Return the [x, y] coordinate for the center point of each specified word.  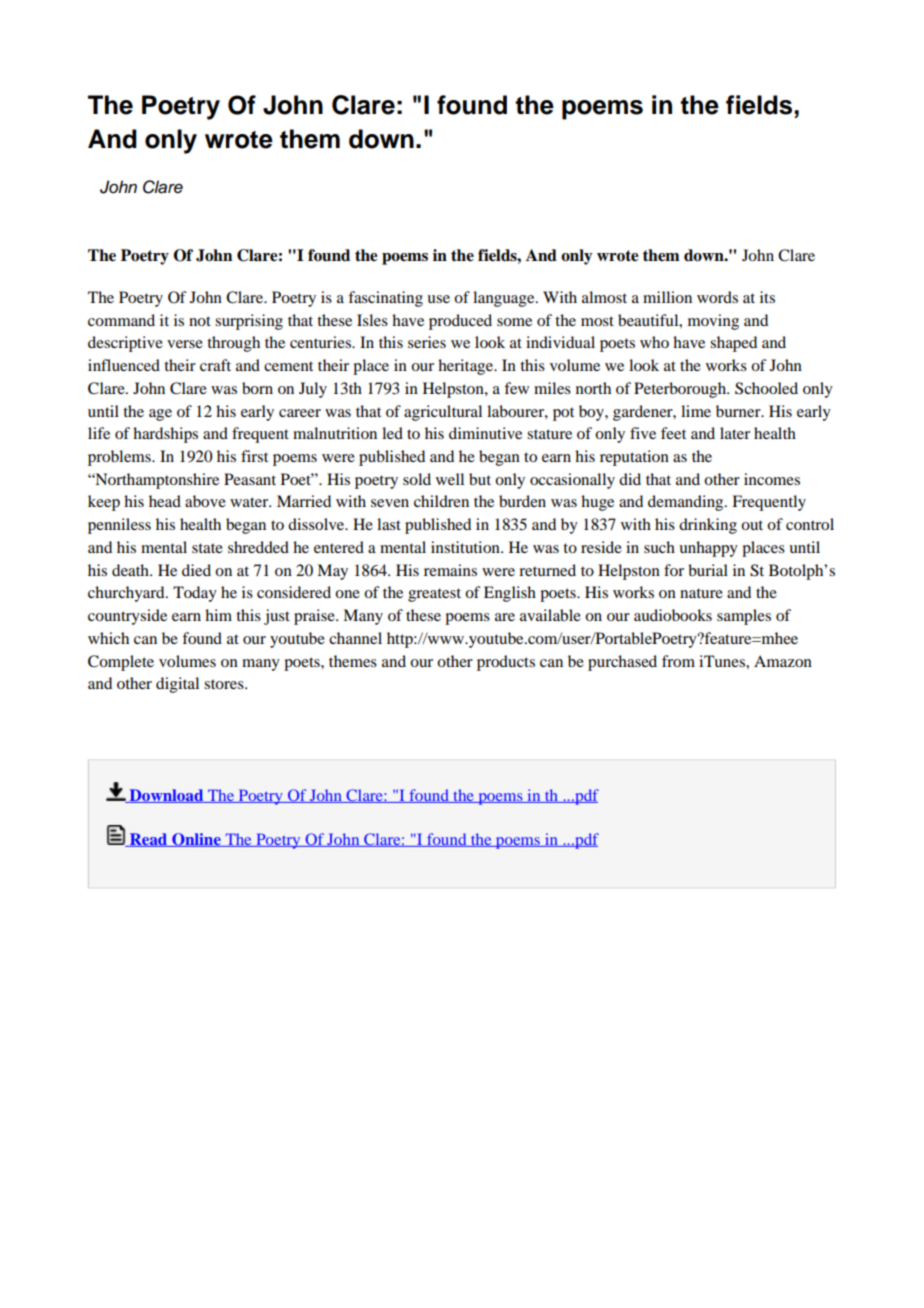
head [165, 501]
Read [148, 840]
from [678, 661]
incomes [772, 479]
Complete [121, 663]
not [200, 321]
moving [713, 322]
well [450, 479]
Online [196, 840]
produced [460, 322]
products [506, 663]
